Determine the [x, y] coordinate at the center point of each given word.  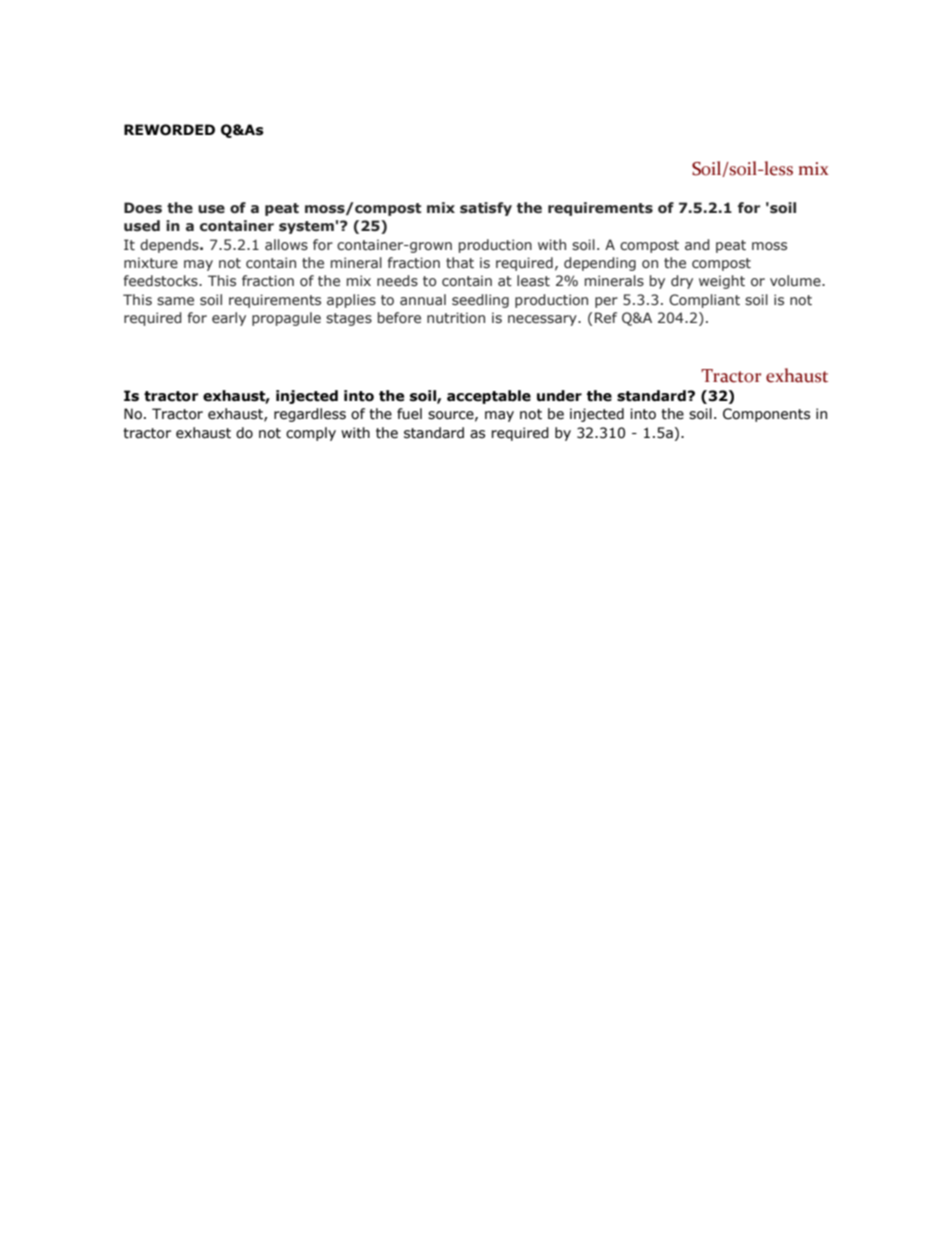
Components [766, 415]
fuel [409, 414]
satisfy [486, 209]
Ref [606, 317]
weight [722, 282]
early [229, 319]
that [460, 263]
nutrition [456, 317]
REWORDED [169, 130]
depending [600, 264]
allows [286, 244]
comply [311, 434]
